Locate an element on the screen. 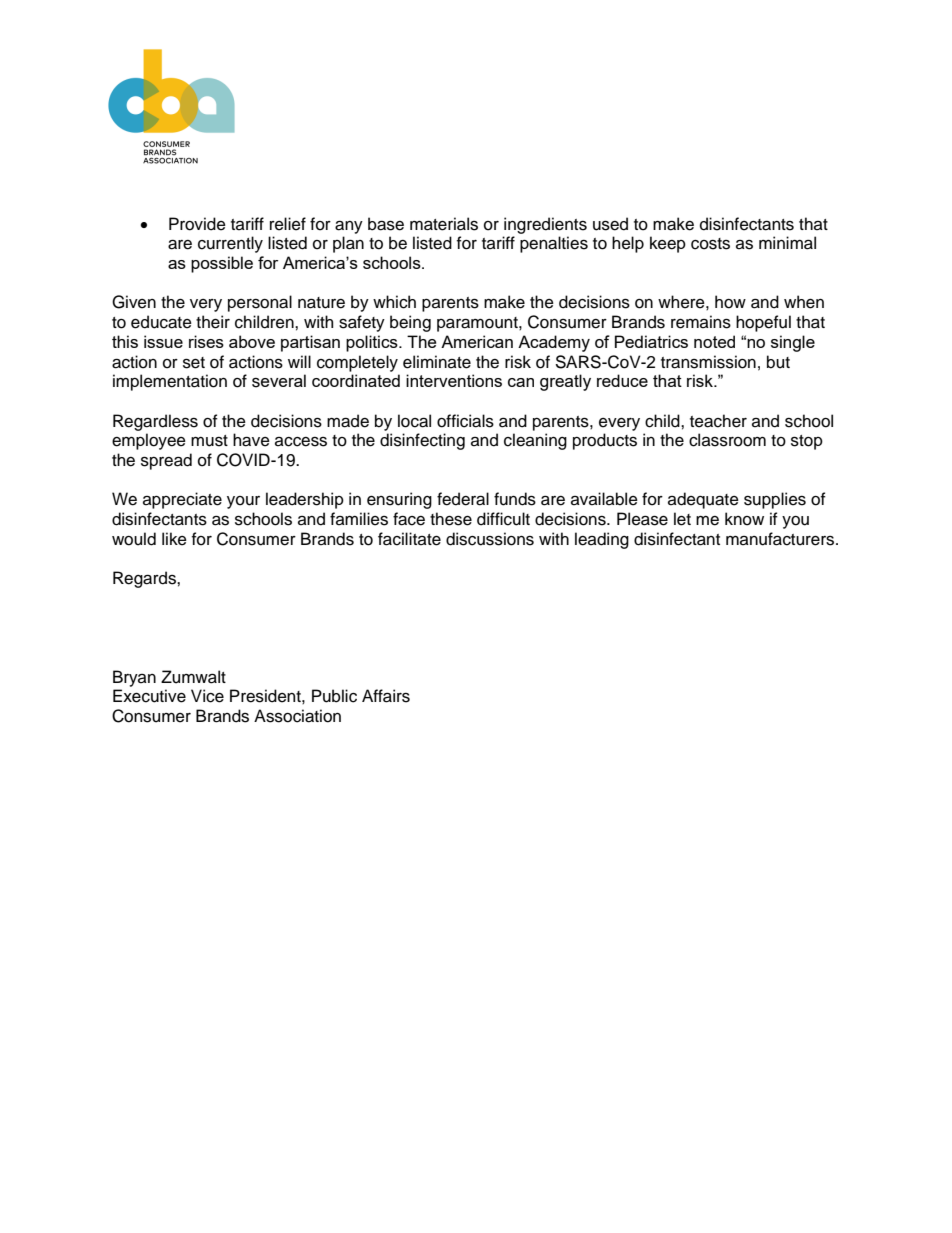 The image size is (952, 1233). Vice is located at coordinates (207, 696).
